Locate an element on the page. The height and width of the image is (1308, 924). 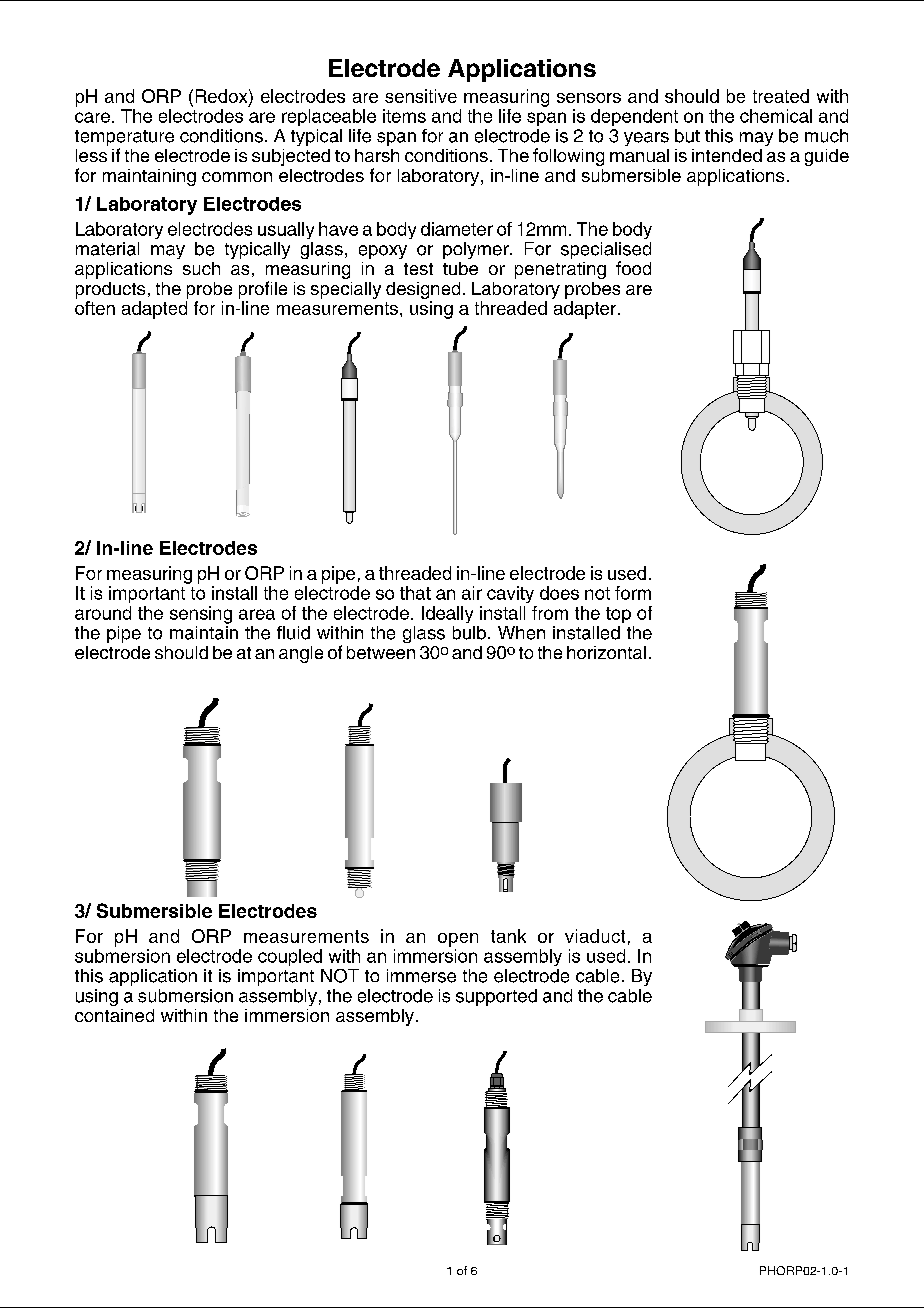
contained is located at coordinates (114, 1015).
